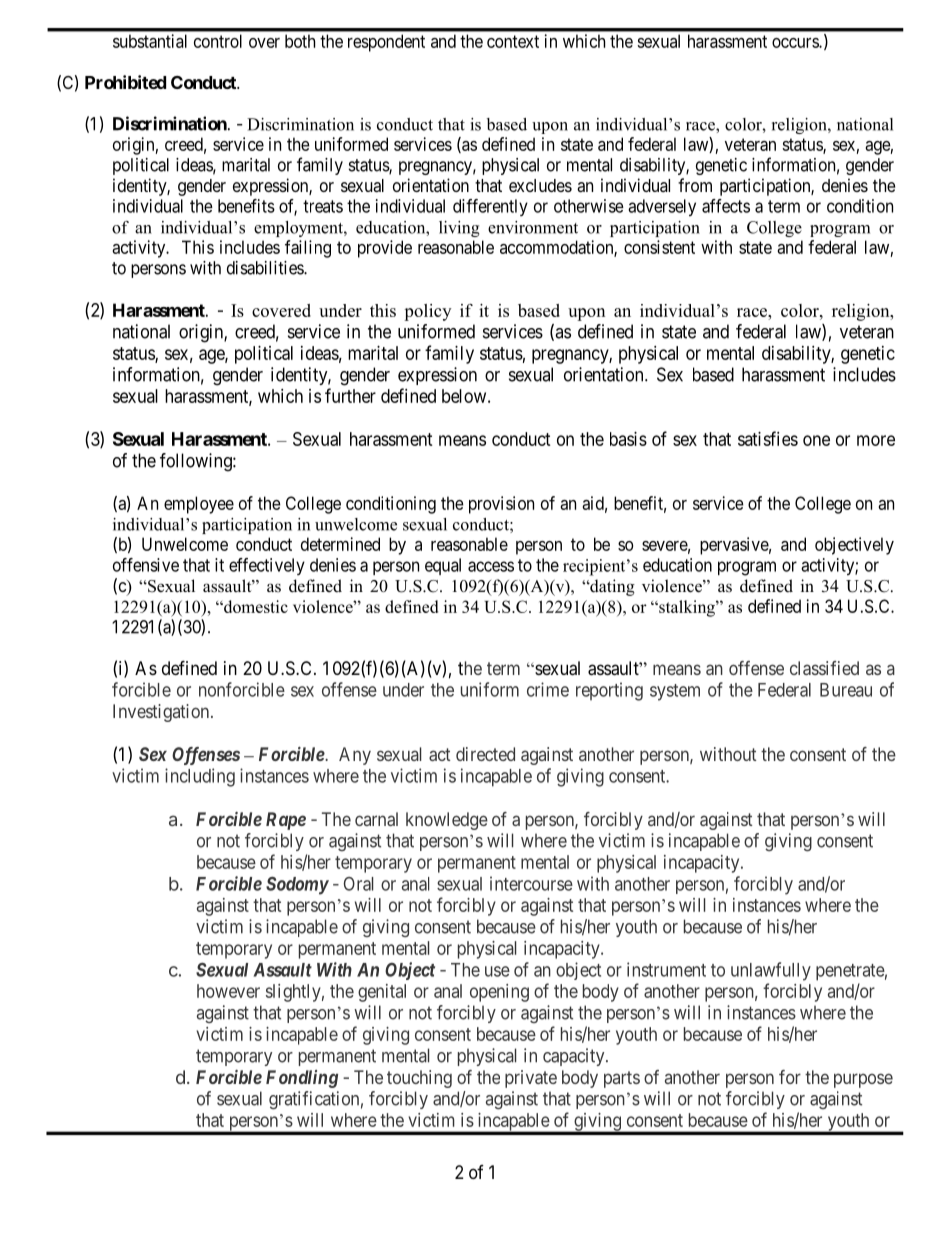 The image size is (952, 1233). What do you see at coordinates (533, 227) in the image?
I see `environment` at bounding box center [533, 227].
